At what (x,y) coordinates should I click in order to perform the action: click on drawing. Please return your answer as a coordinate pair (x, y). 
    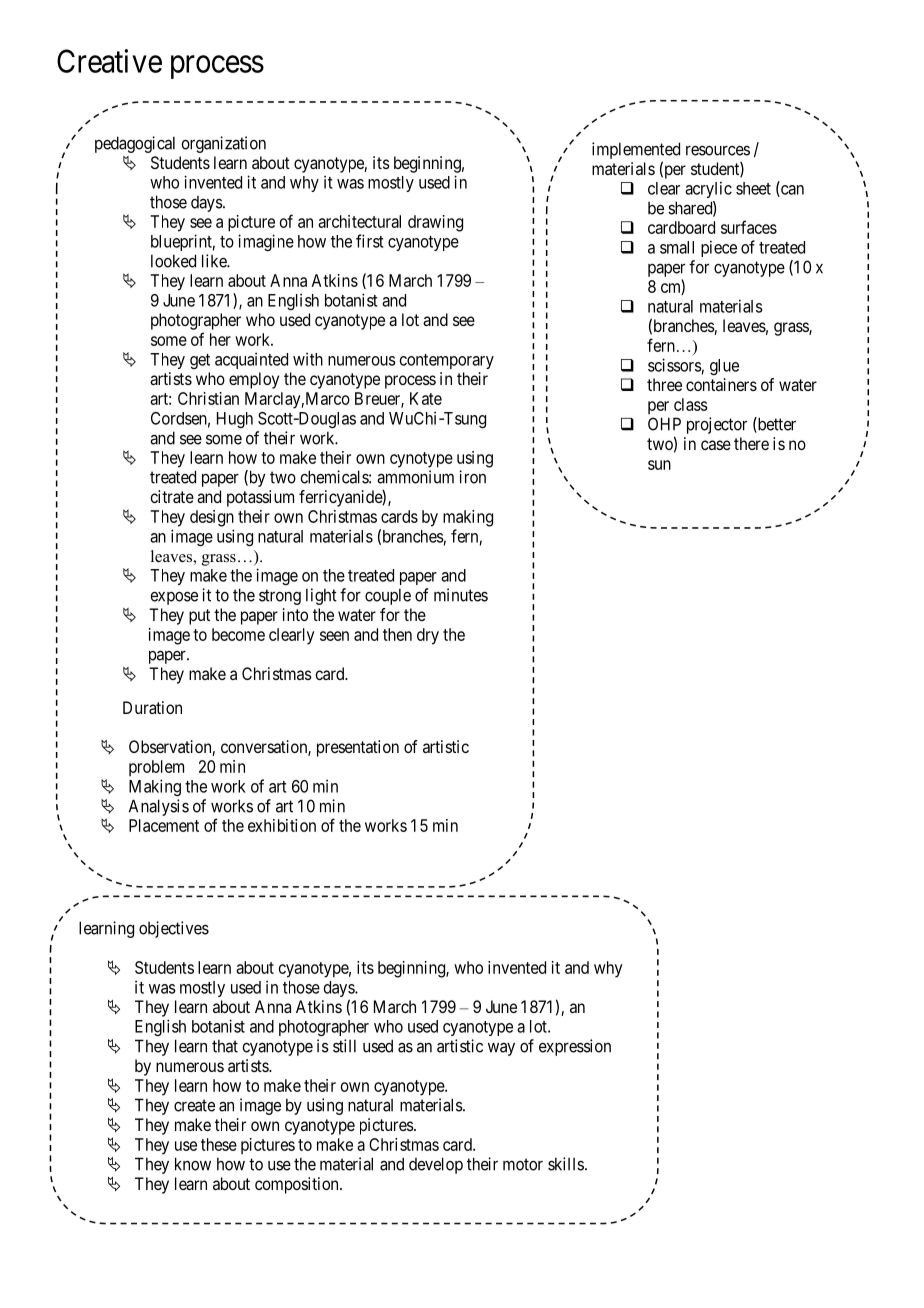
    Looking at the image, I should click on (435, 223).
